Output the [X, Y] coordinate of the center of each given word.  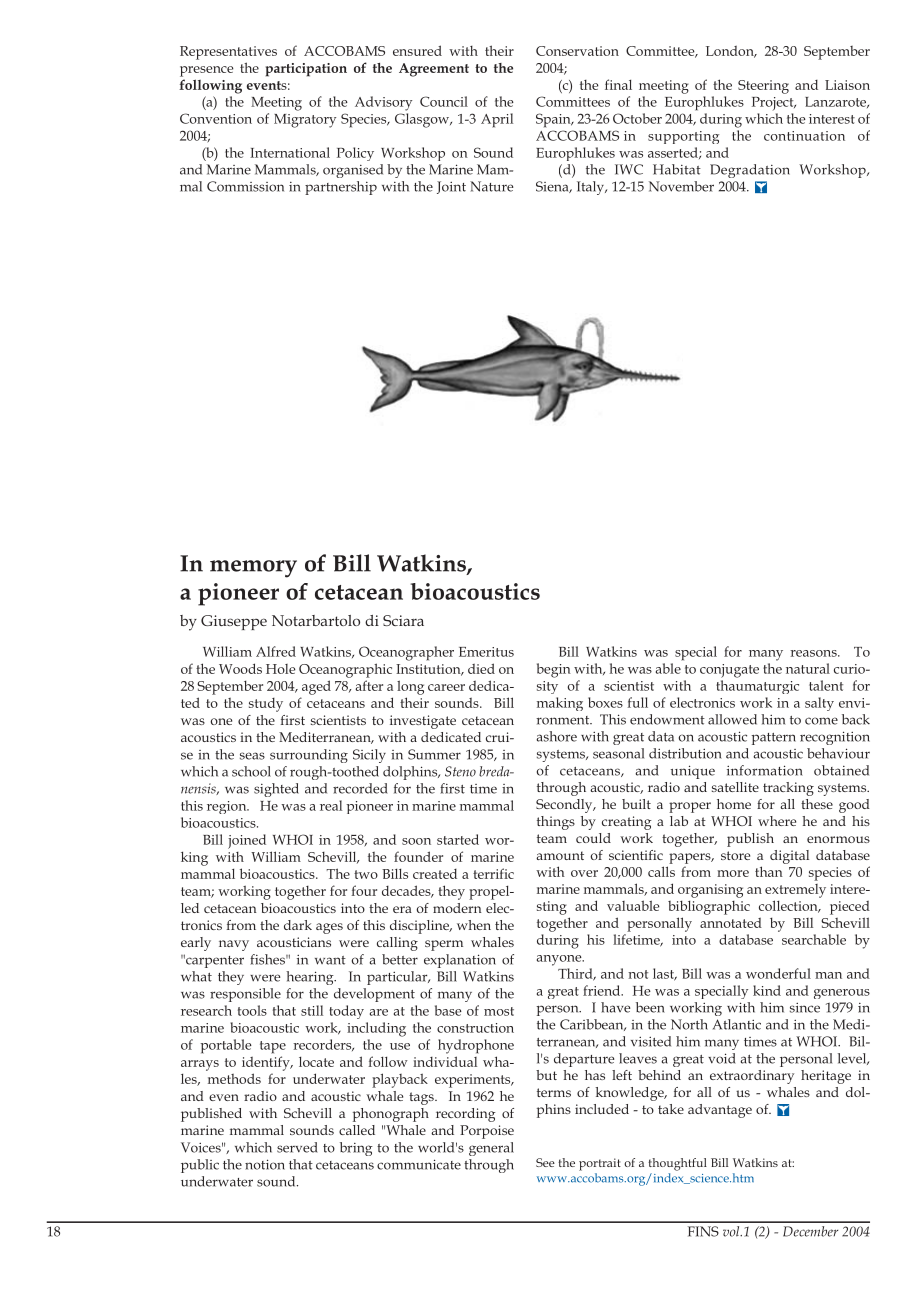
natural [808, 668]
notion [265, 1164]
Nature [491, 186]
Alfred [276, 651]
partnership [341, 188]
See [545, 1162]
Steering [763, 87]
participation [306, 70]
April [497, 120]
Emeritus [486, 652]
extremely [795, 891]
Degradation [750, 171]
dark [298, 925]
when [474, 925]
